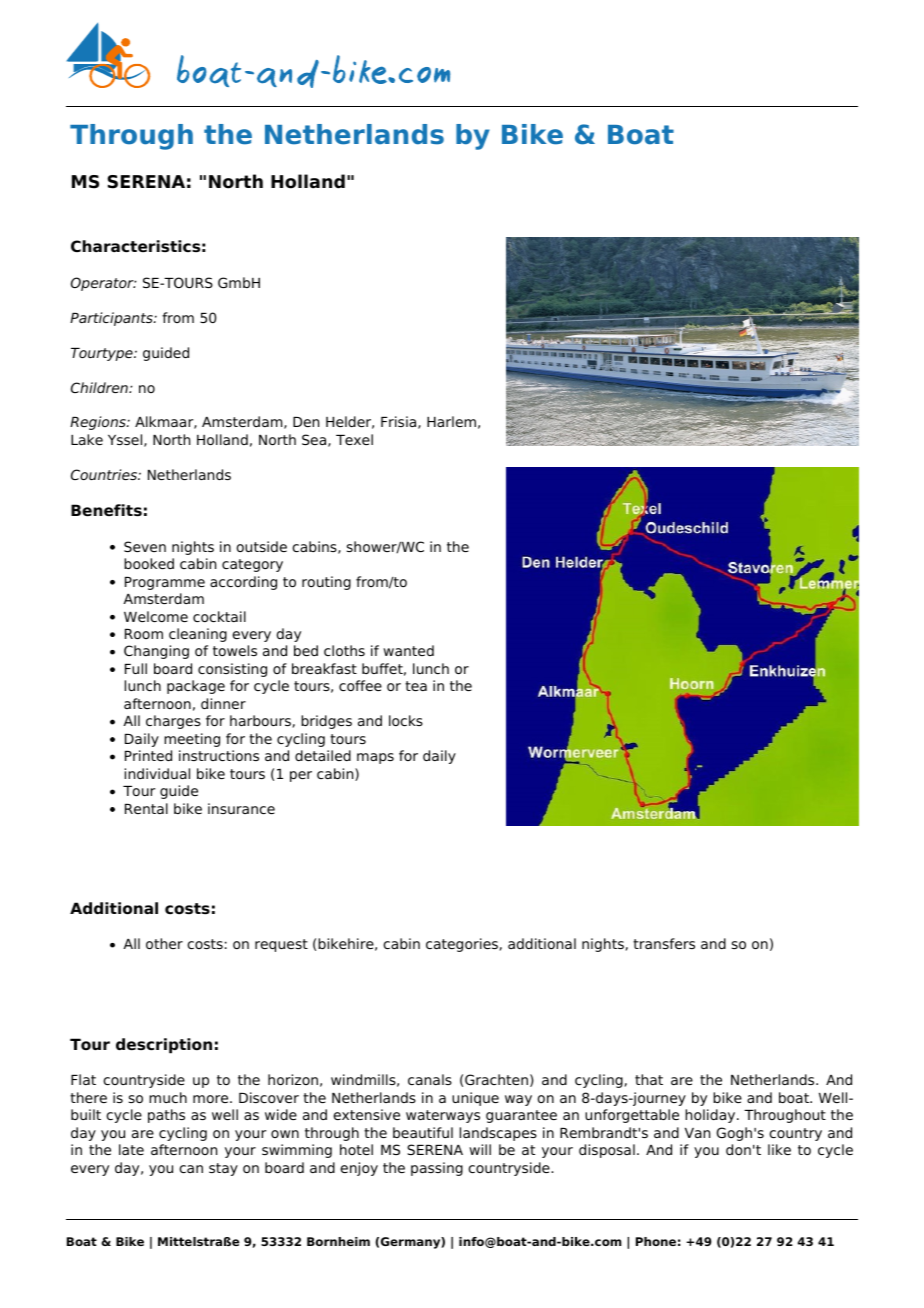 This screenshot has width=924, height=1308. What do you see at coordinates (326, 583) in the screenshot?
I see `routing` at bounding box center [326, 583].
